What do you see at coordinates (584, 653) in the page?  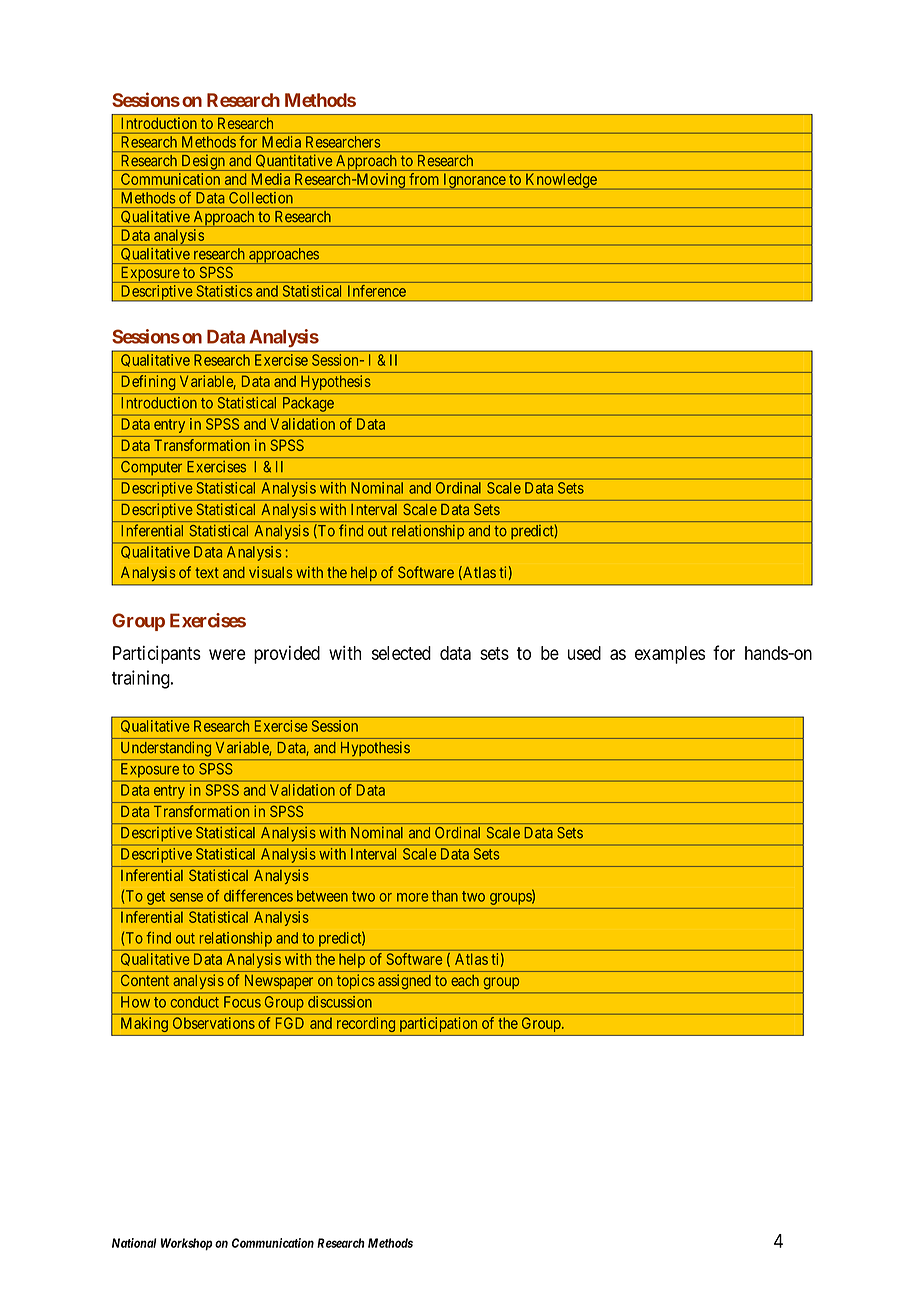 I see `used` at bounding box center [584, 653].
